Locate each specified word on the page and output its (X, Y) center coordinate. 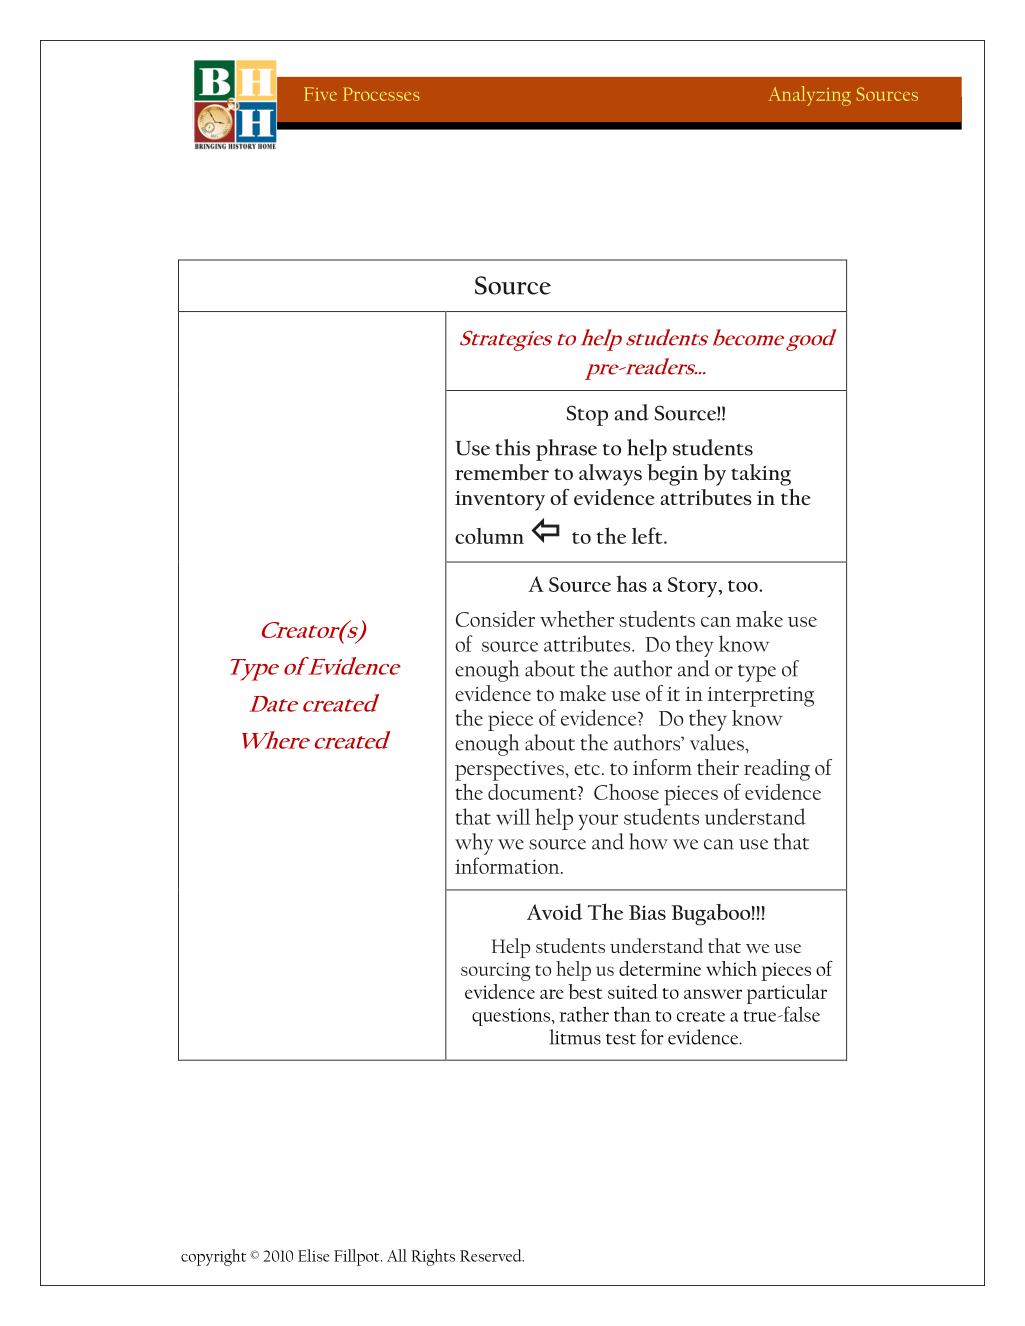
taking (761, 475)
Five (320, 94)
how (648, 841)
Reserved (492, 1255)
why (474, 844)
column (489, 536)
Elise (314, 1255)
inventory (500, 501)
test (621, 1039)
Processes (381, 94)
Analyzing (810, 96)
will (513, 816)
